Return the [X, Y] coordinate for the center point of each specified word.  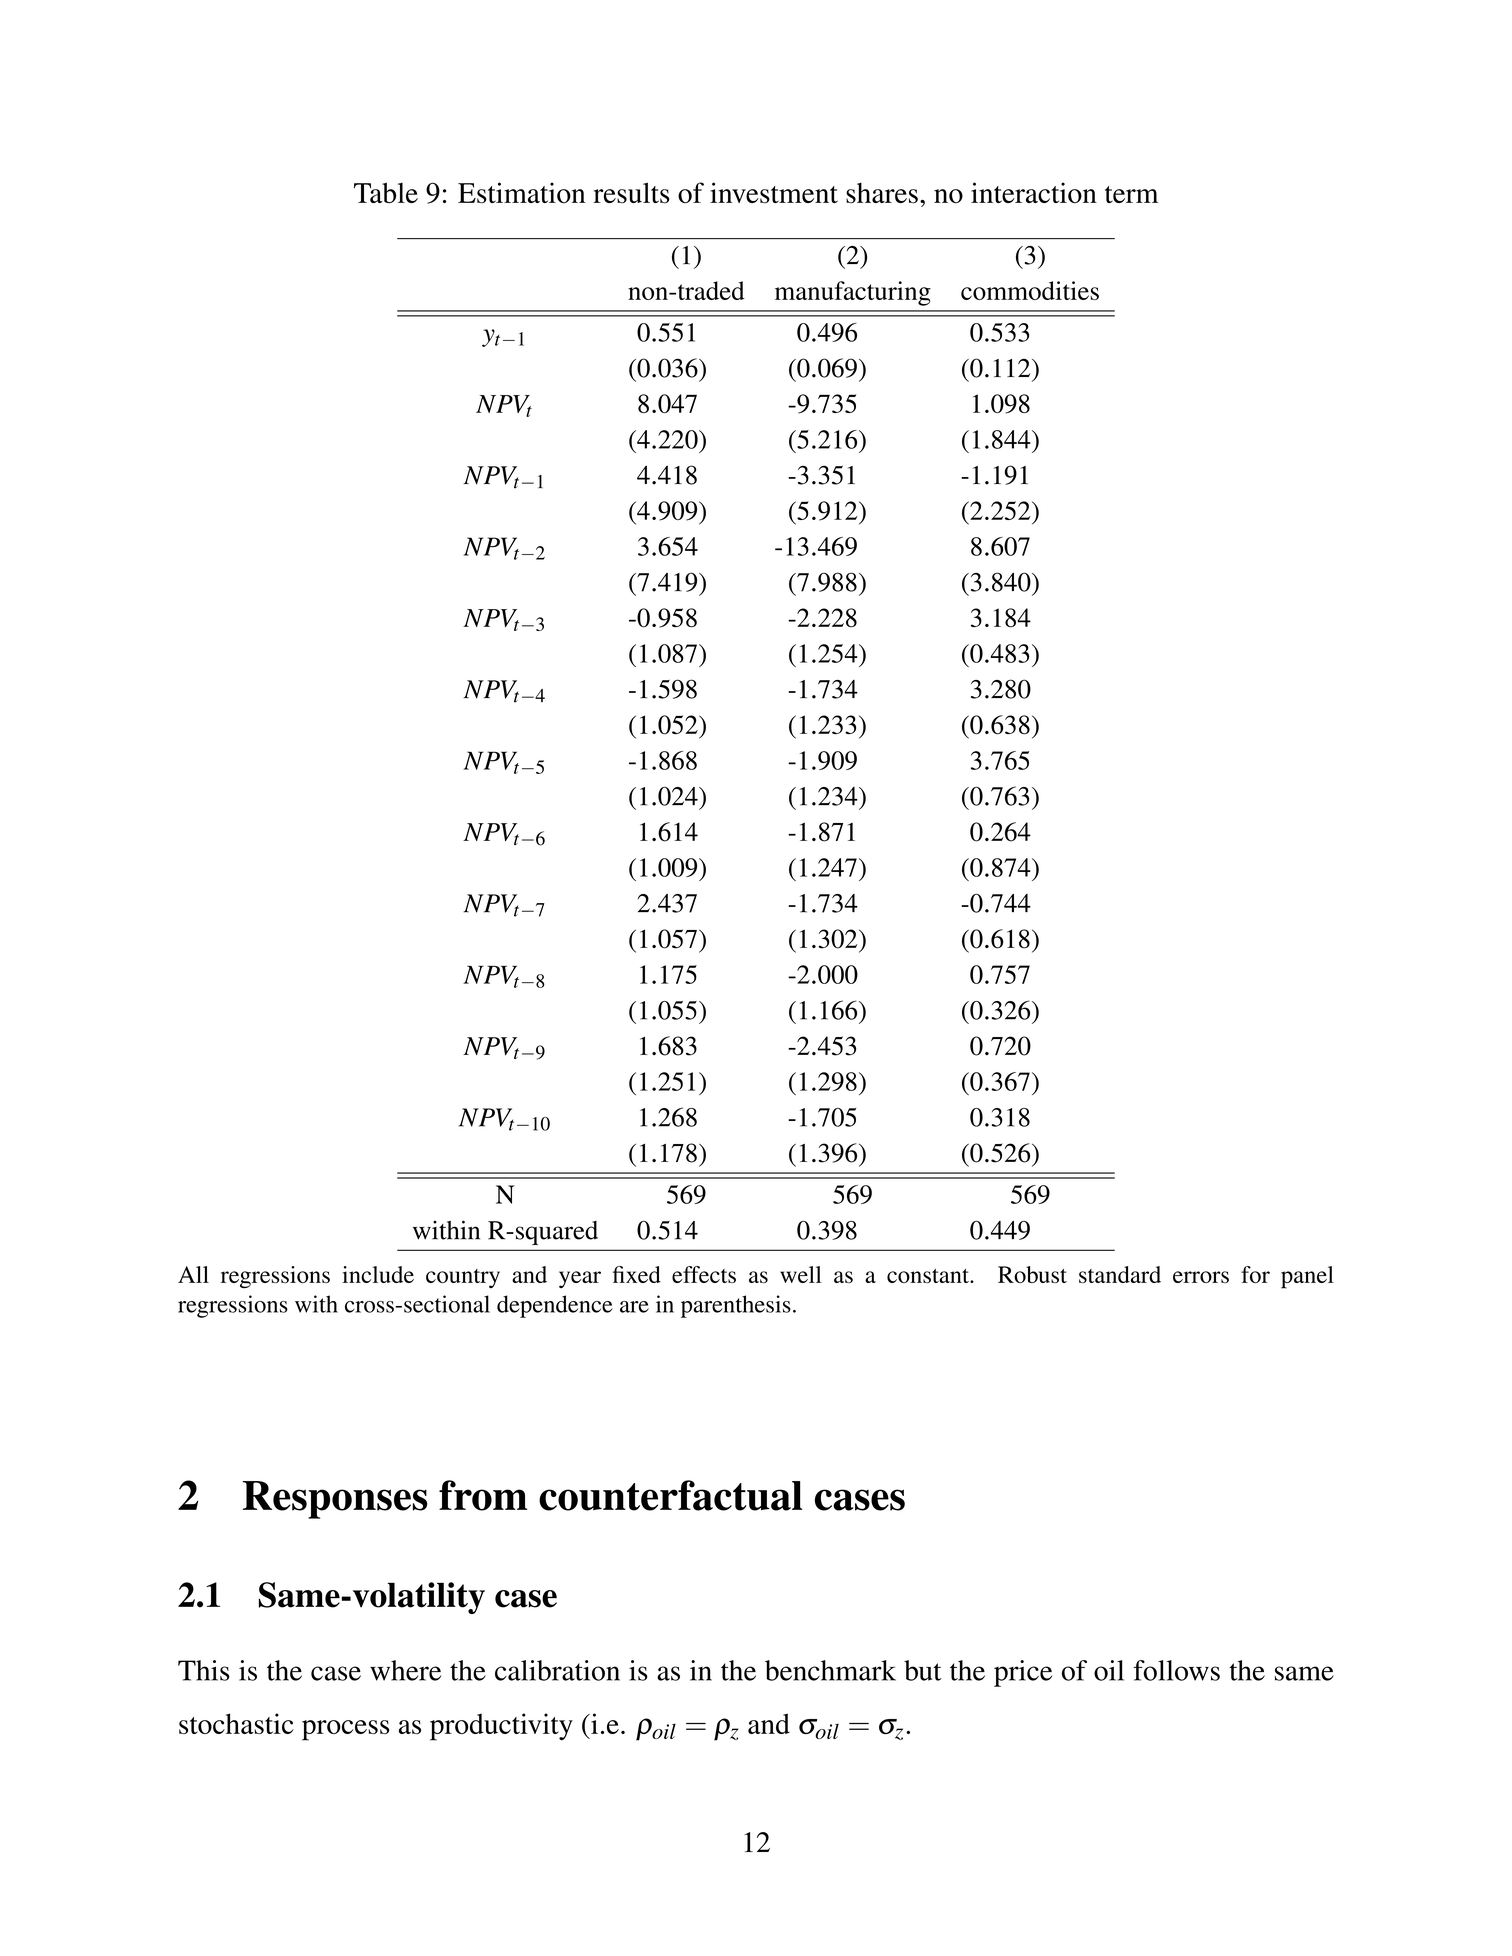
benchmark [830, 1670]
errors [1201, 1277]
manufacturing [853, 293]
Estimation [522, 192]
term [1132, 194]
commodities [1030, 290]
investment [774, 192]
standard [1120, 1274]
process [345, 1730]
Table [386, 192]
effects [704, 1274]
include [378, 1274]
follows [1176, 1670]
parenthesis [736, 1306]
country [463, 1278]
